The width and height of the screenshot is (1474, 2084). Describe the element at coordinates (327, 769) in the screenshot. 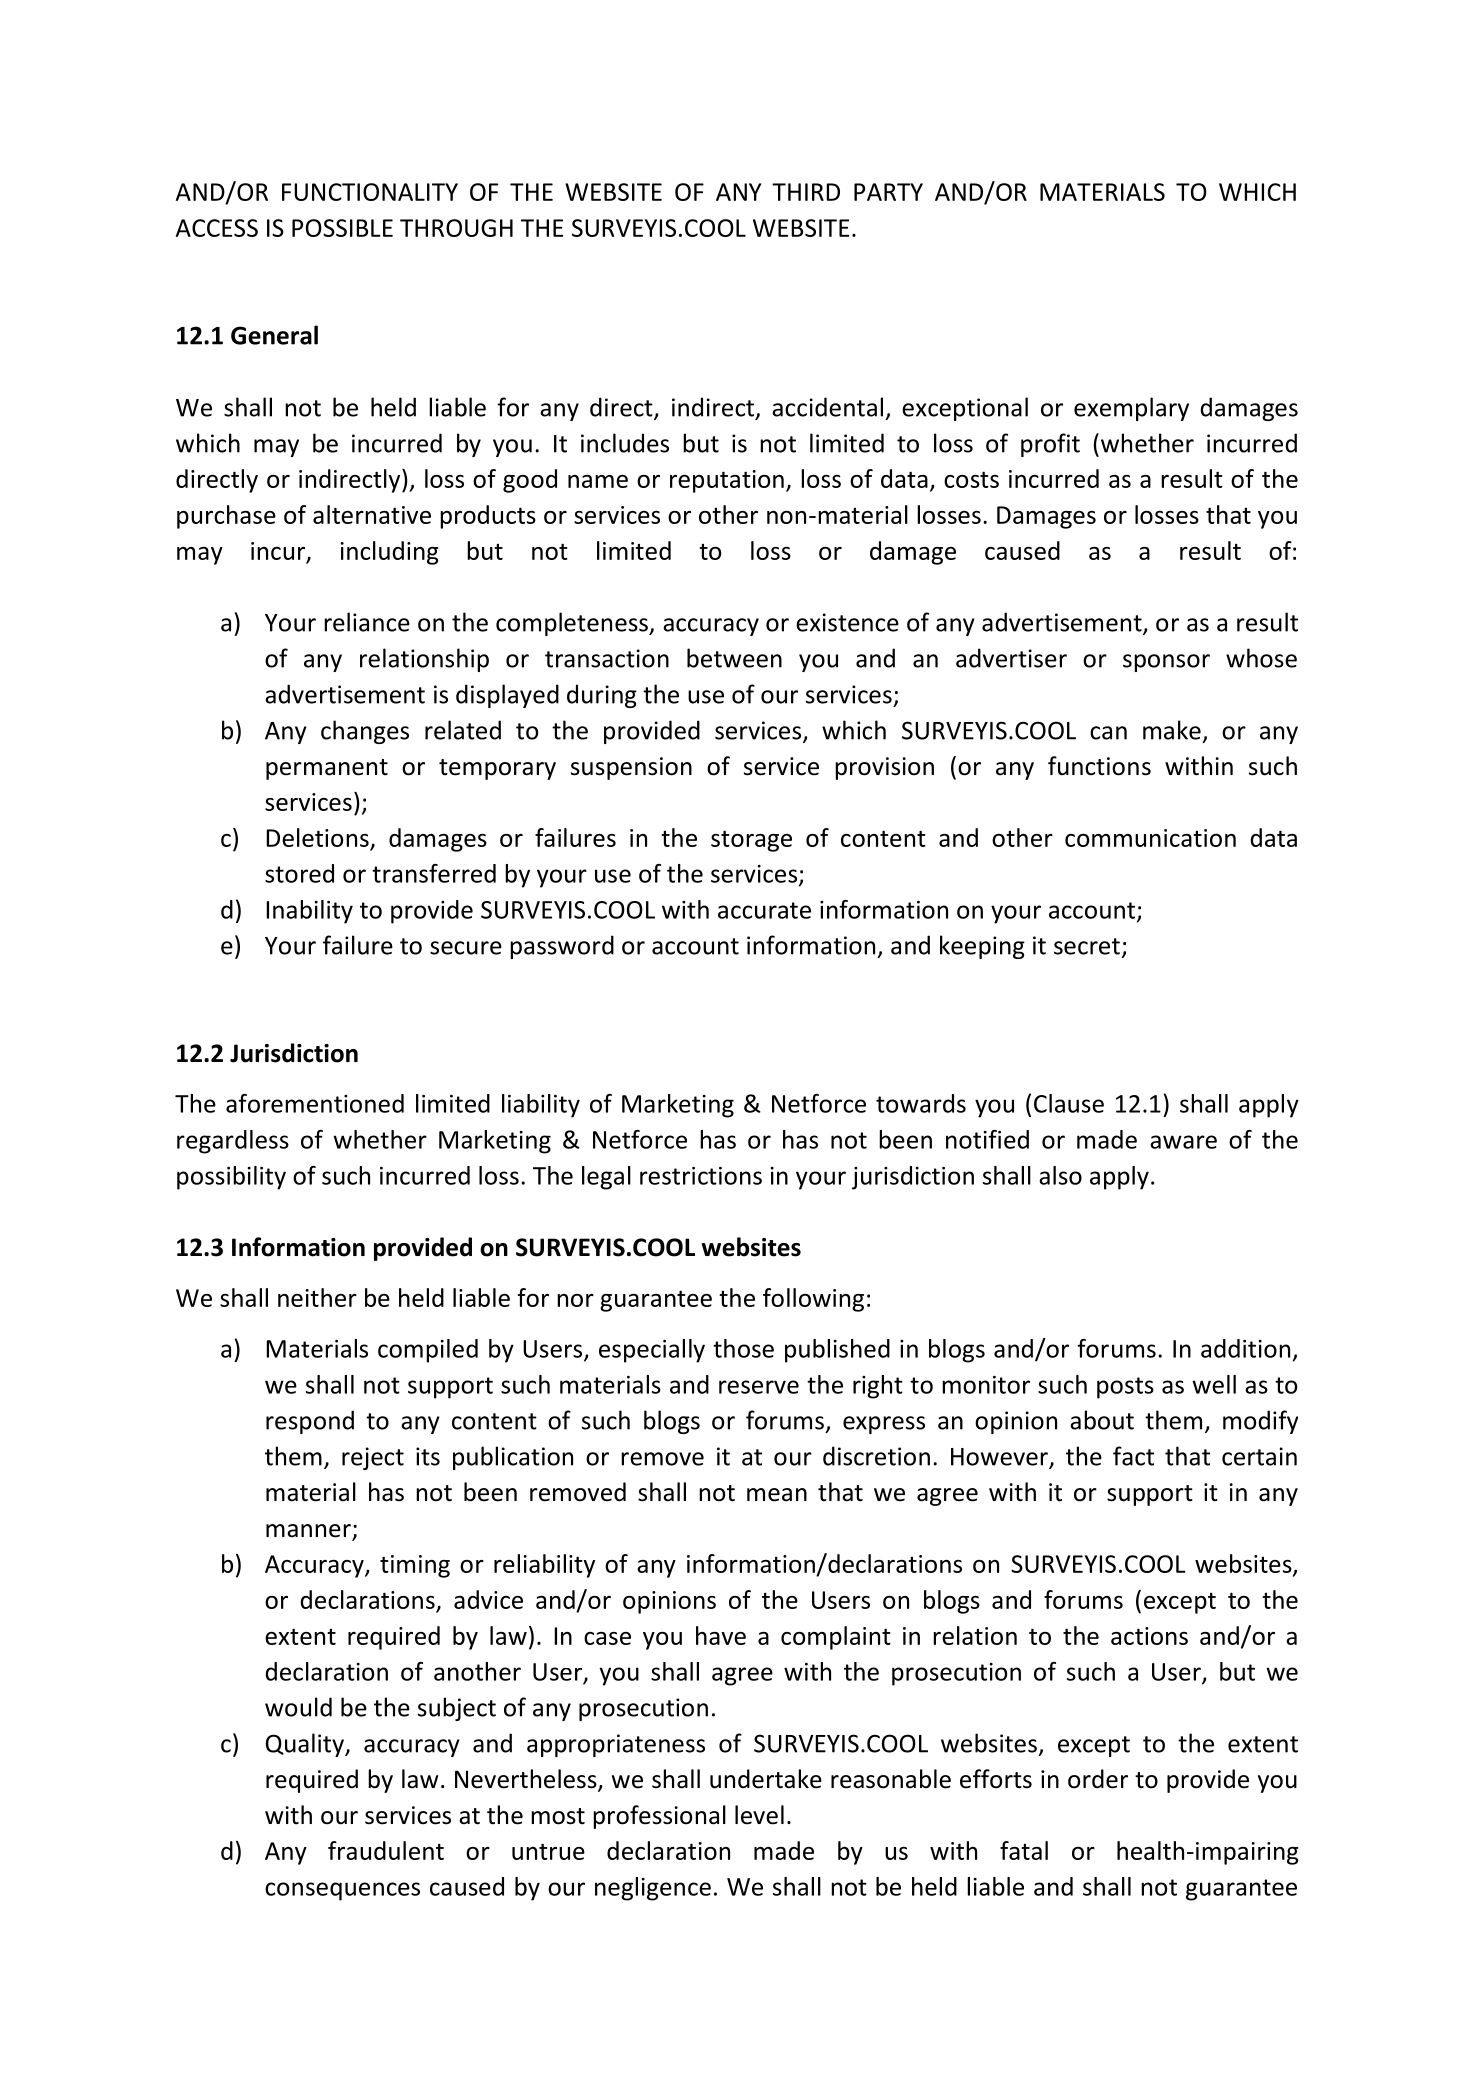

I see `permanent` at that location.
